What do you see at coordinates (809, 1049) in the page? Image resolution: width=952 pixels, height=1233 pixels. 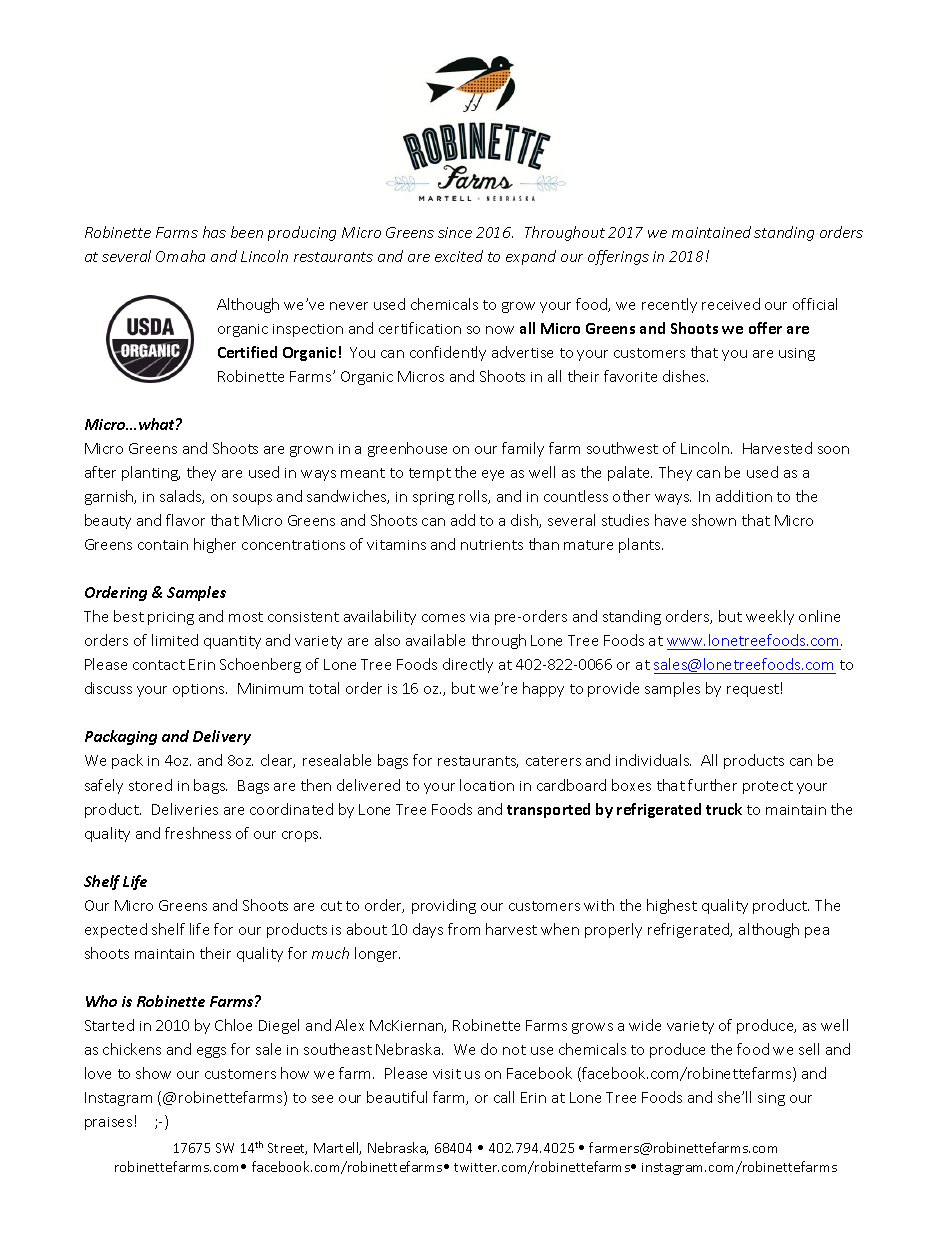 I see `sell` at bounding box center [809, 1049].
